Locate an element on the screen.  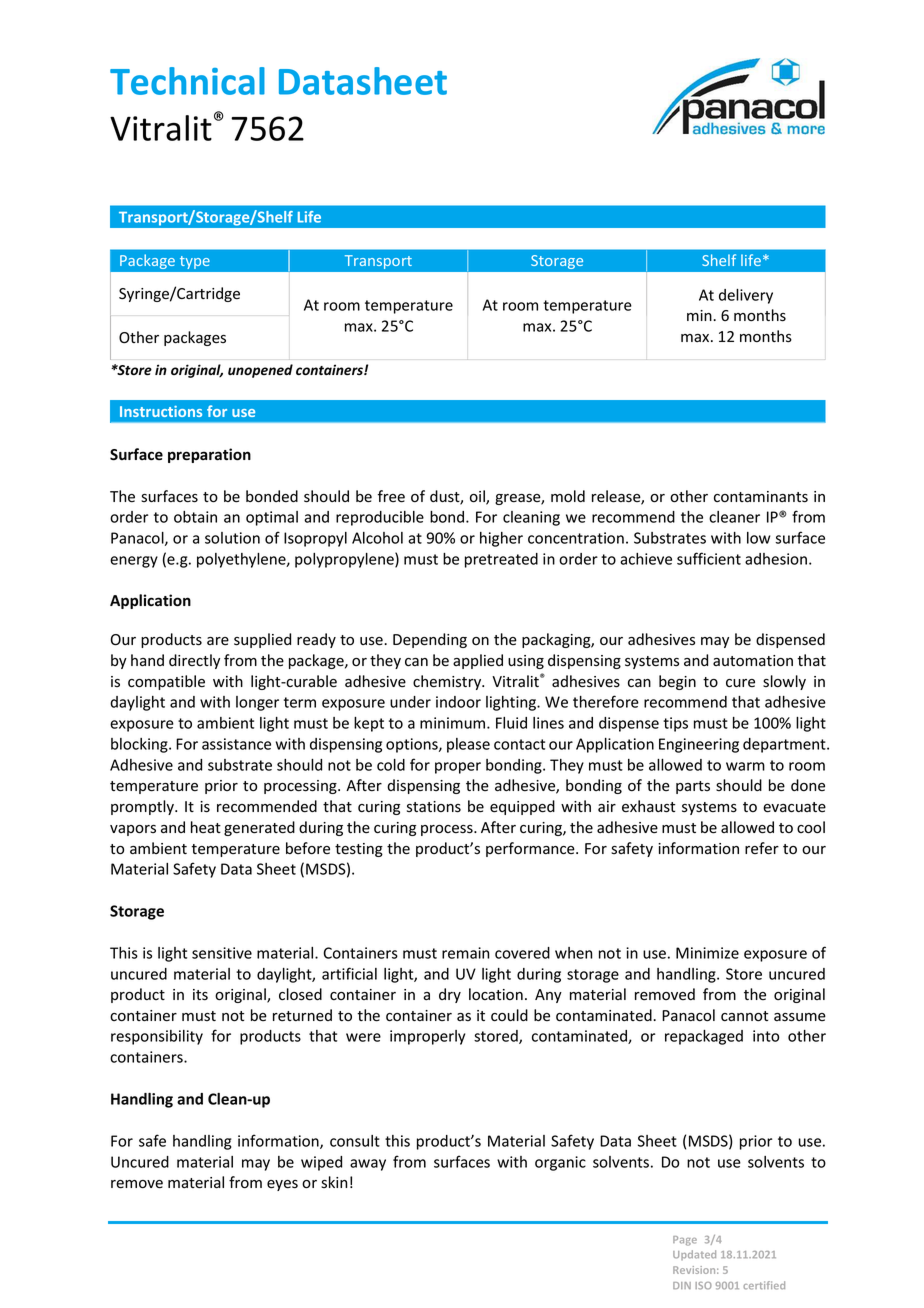
obtain is located at coordinates (195, 517).
